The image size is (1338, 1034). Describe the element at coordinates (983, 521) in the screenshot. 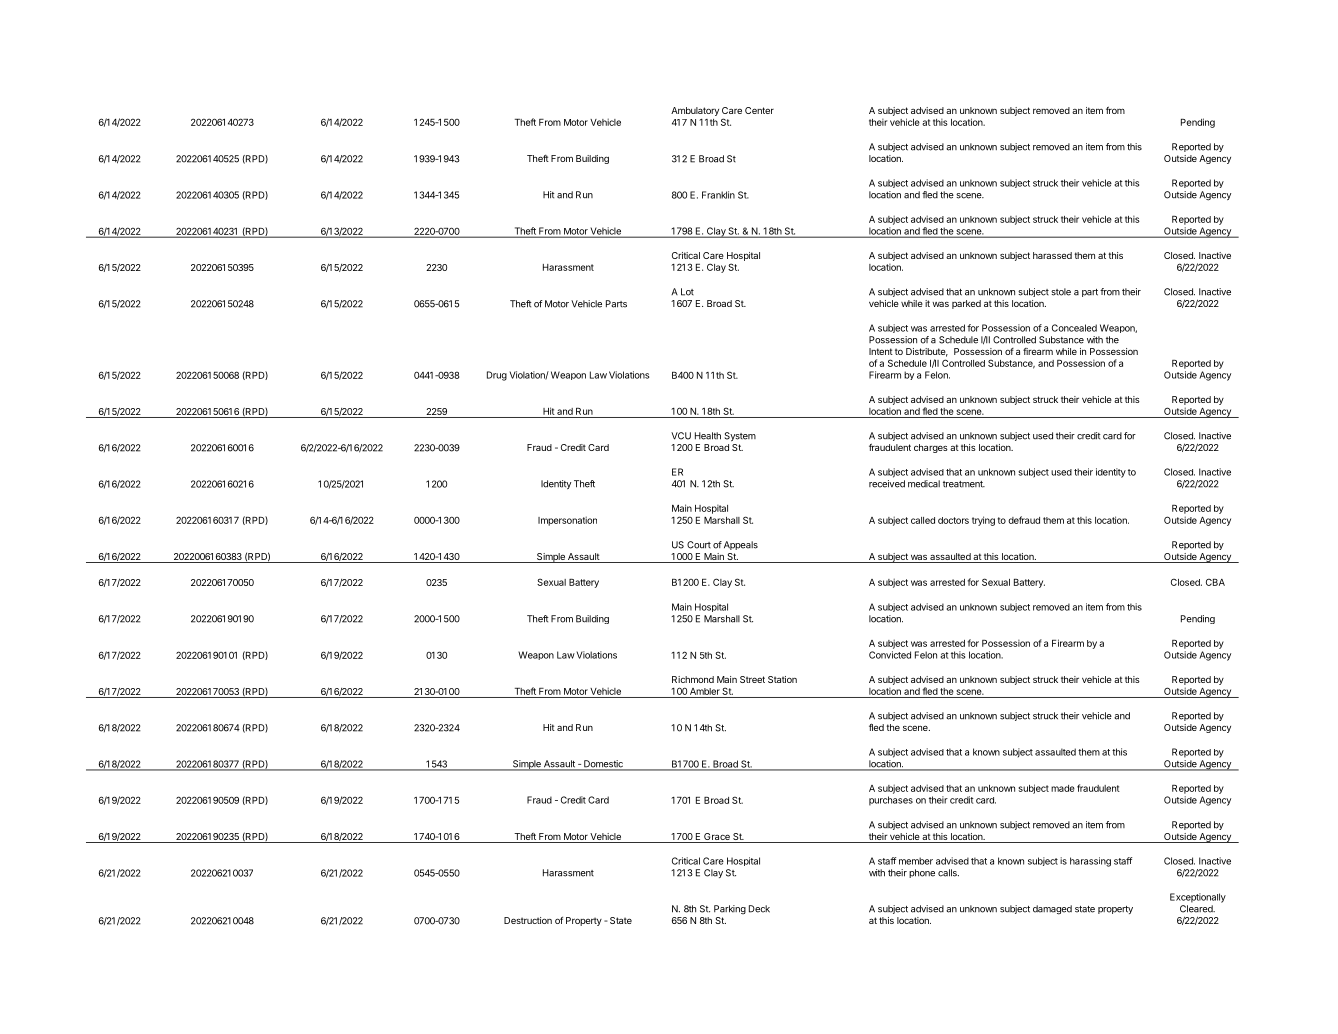

I see `trying` at that location.
